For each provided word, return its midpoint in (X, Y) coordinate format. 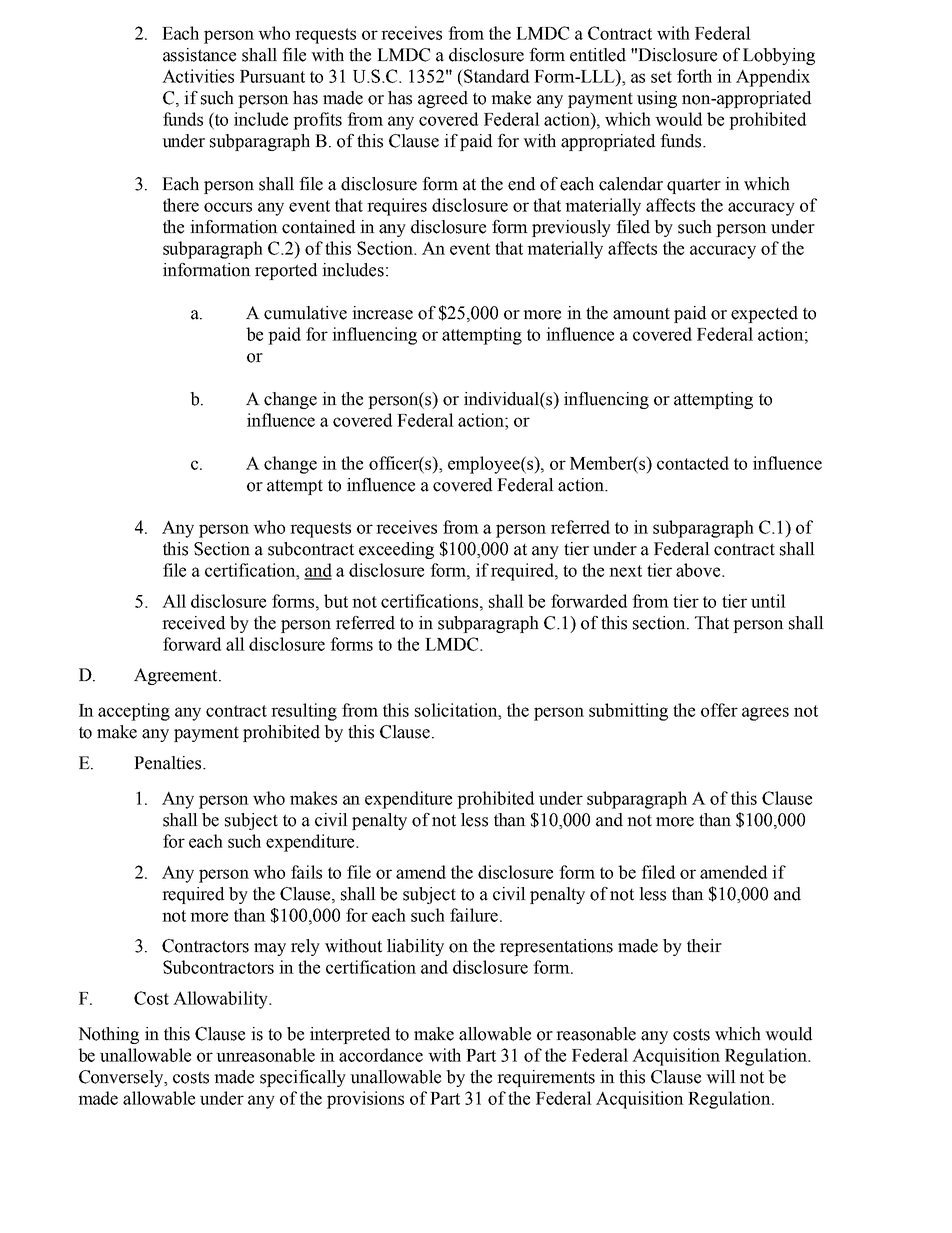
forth (694, 76)
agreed (443, 99)
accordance (381, 1055)
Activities (198, 76)
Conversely (122, 1078)
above (699, 570)
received (193, 623)
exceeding (396, 550)
